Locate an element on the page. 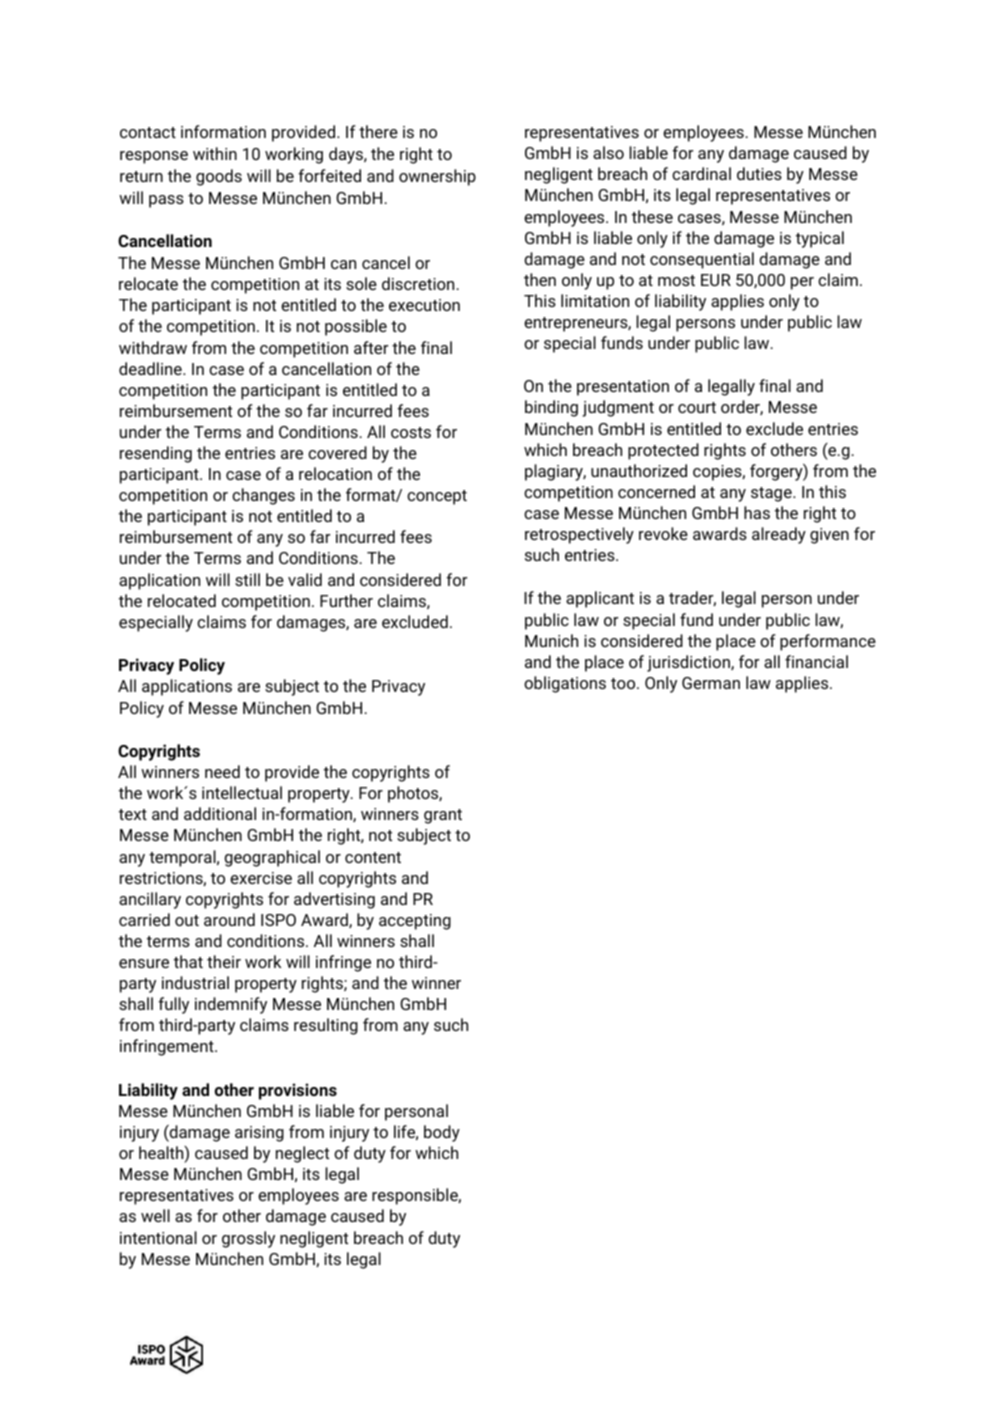 The image size is (1003, 1420). within is located at coordinates (215, 153).
